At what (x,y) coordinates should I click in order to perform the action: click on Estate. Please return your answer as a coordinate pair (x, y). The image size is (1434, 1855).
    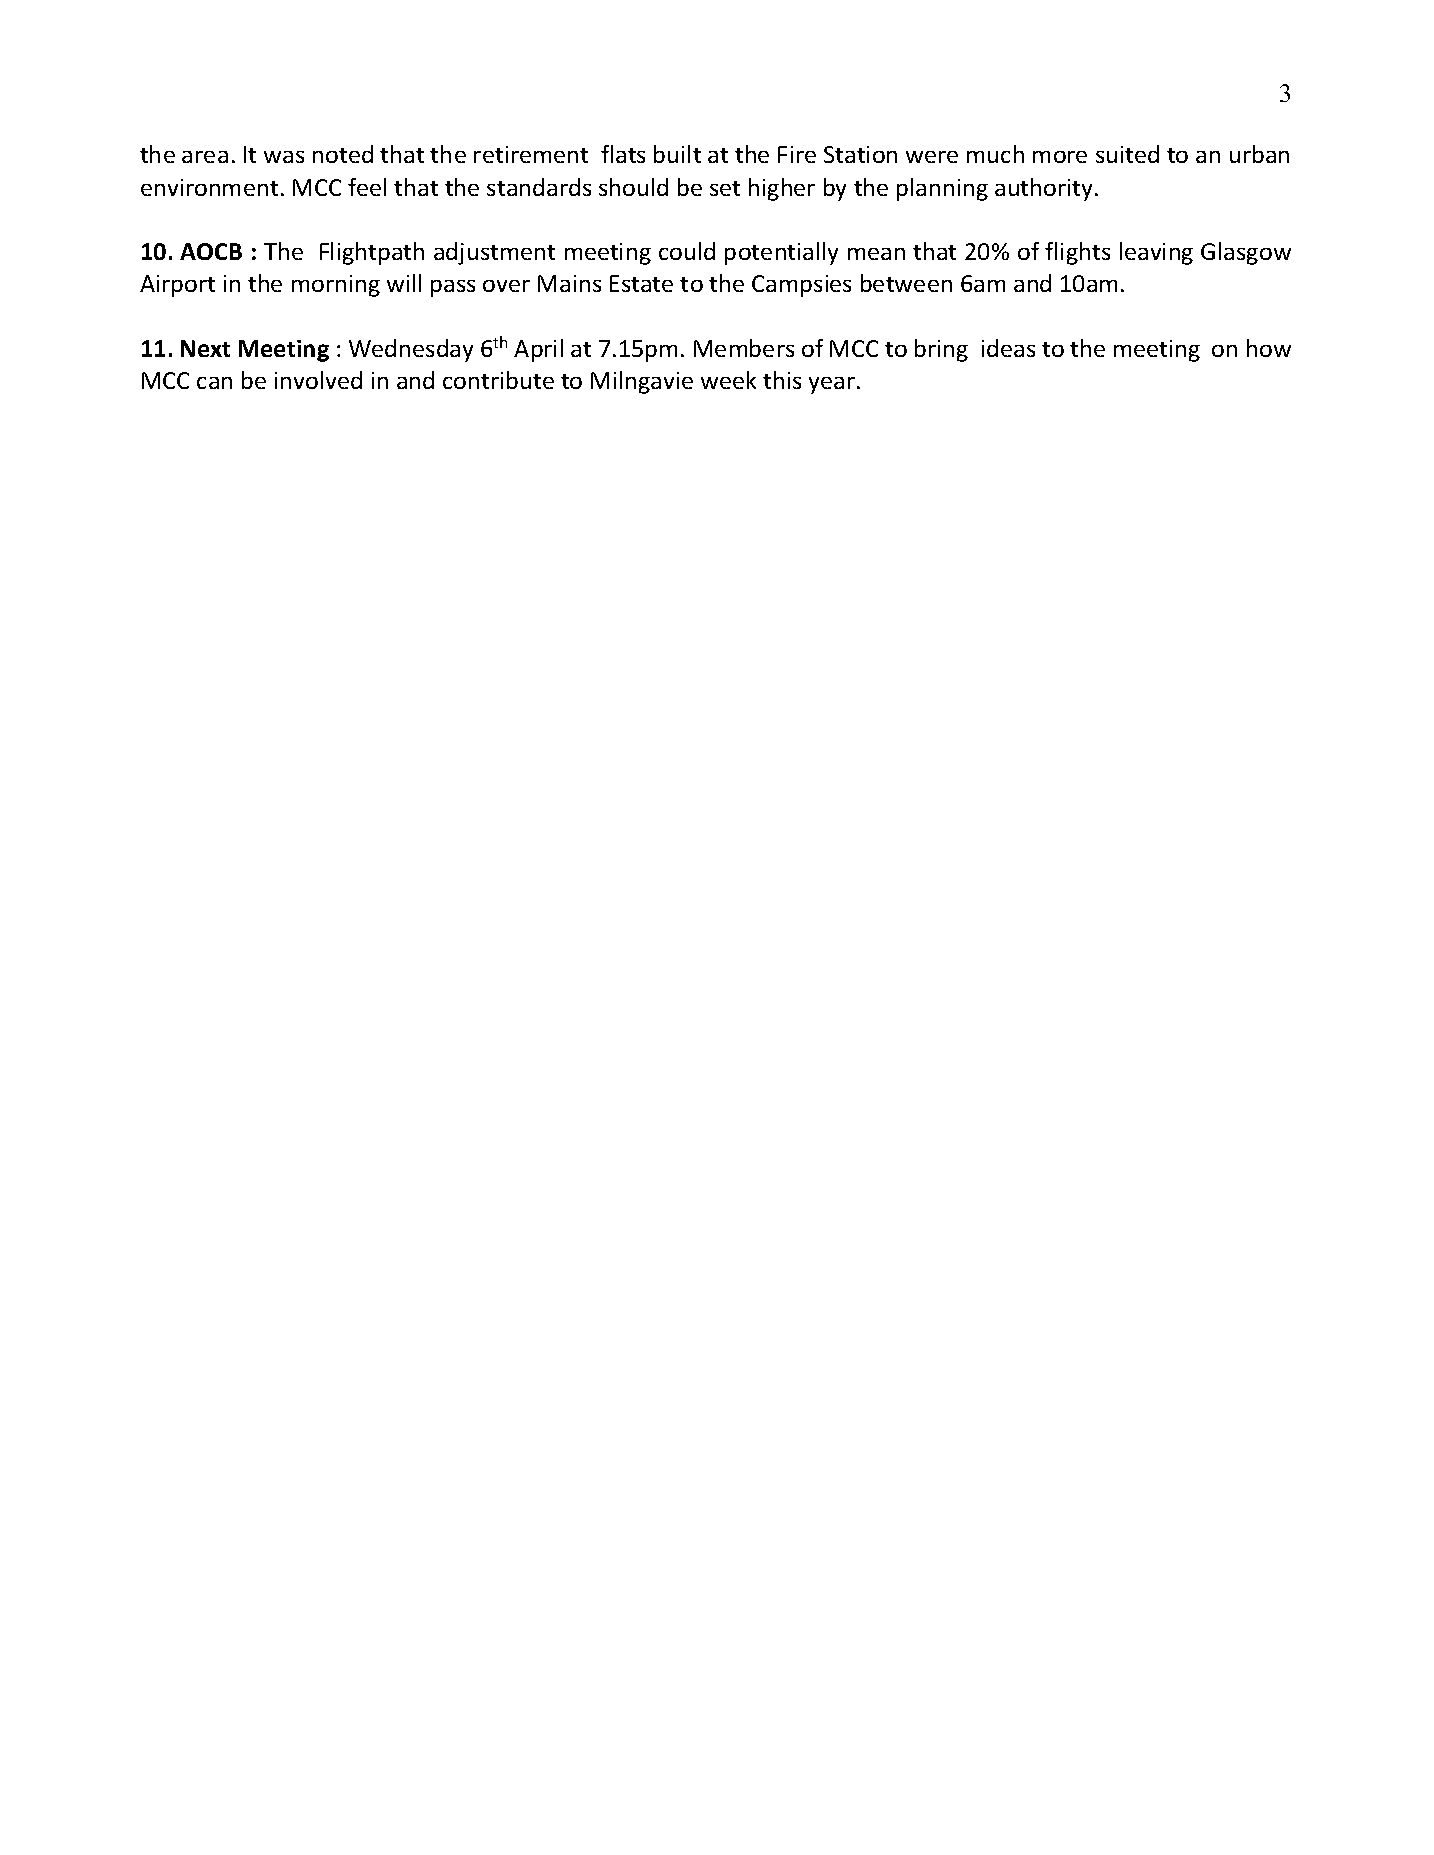
    Looking at the image, I should click on (641, 283).
